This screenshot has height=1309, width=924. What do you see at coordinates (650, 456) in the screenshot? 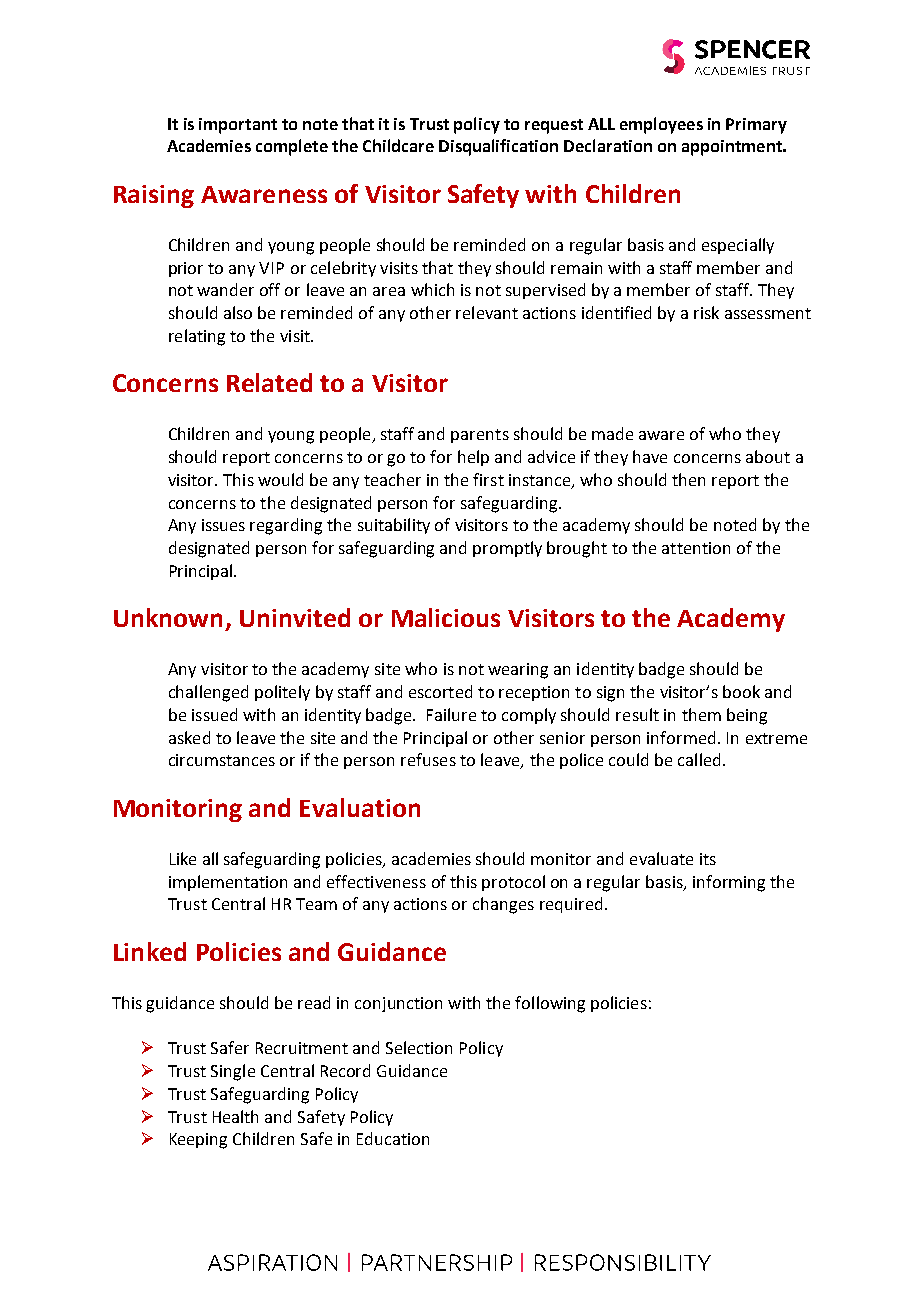
I see `have` at bounding box center [650, 456].
